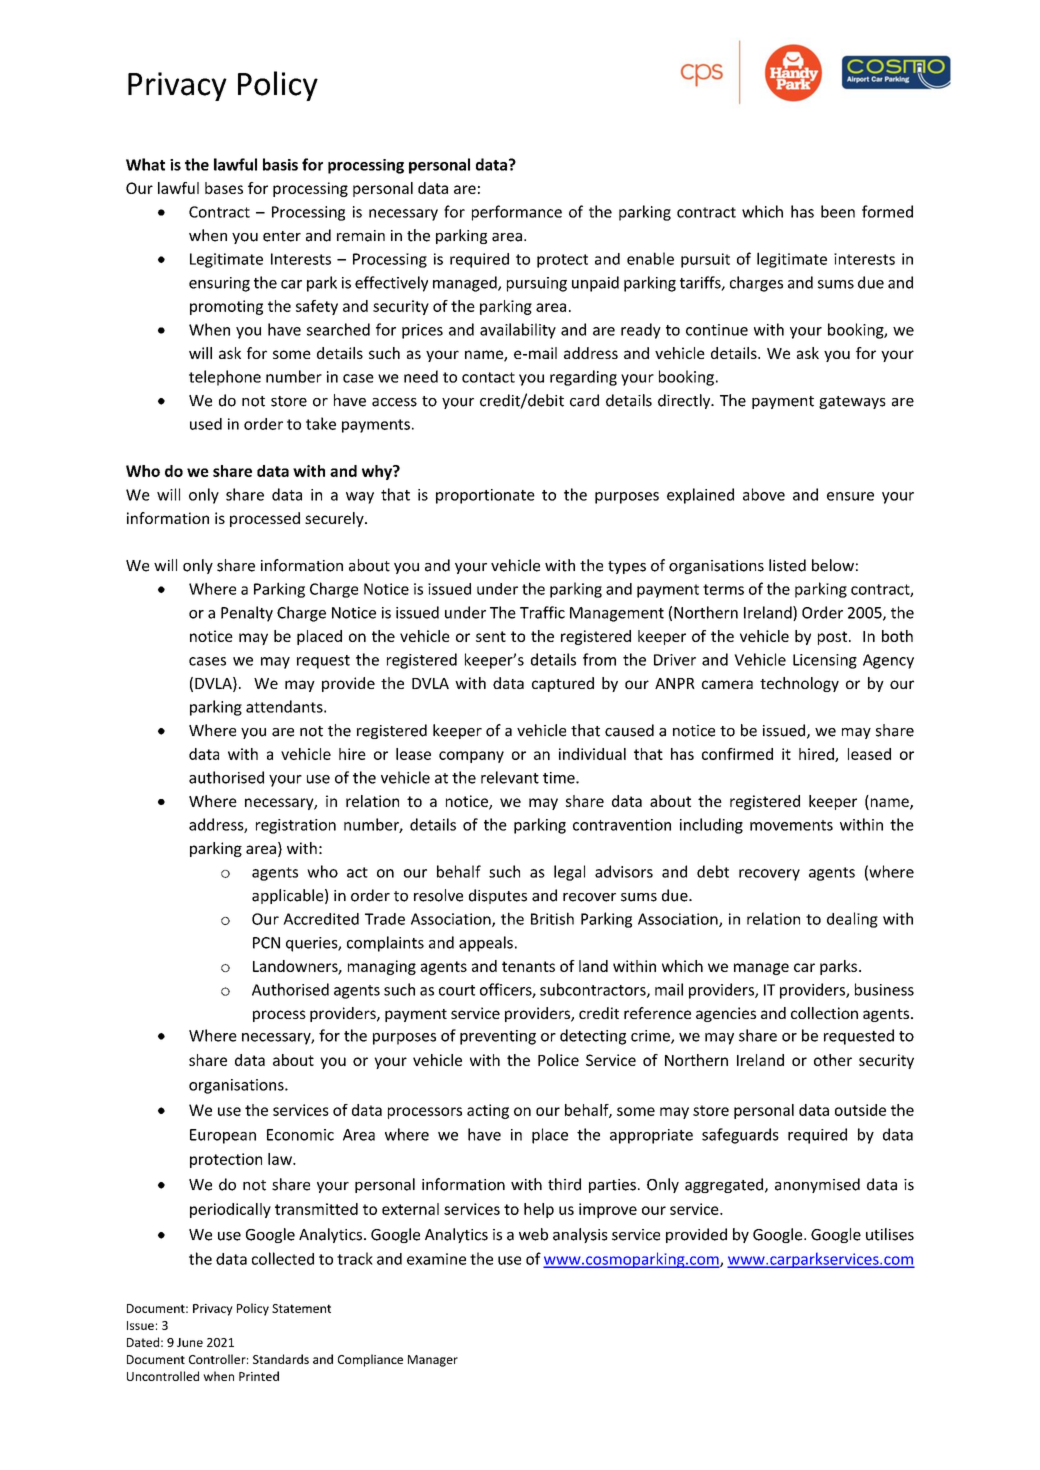  Describe the element at coordinates (838, 211) in the page. I see `been` at that location.
